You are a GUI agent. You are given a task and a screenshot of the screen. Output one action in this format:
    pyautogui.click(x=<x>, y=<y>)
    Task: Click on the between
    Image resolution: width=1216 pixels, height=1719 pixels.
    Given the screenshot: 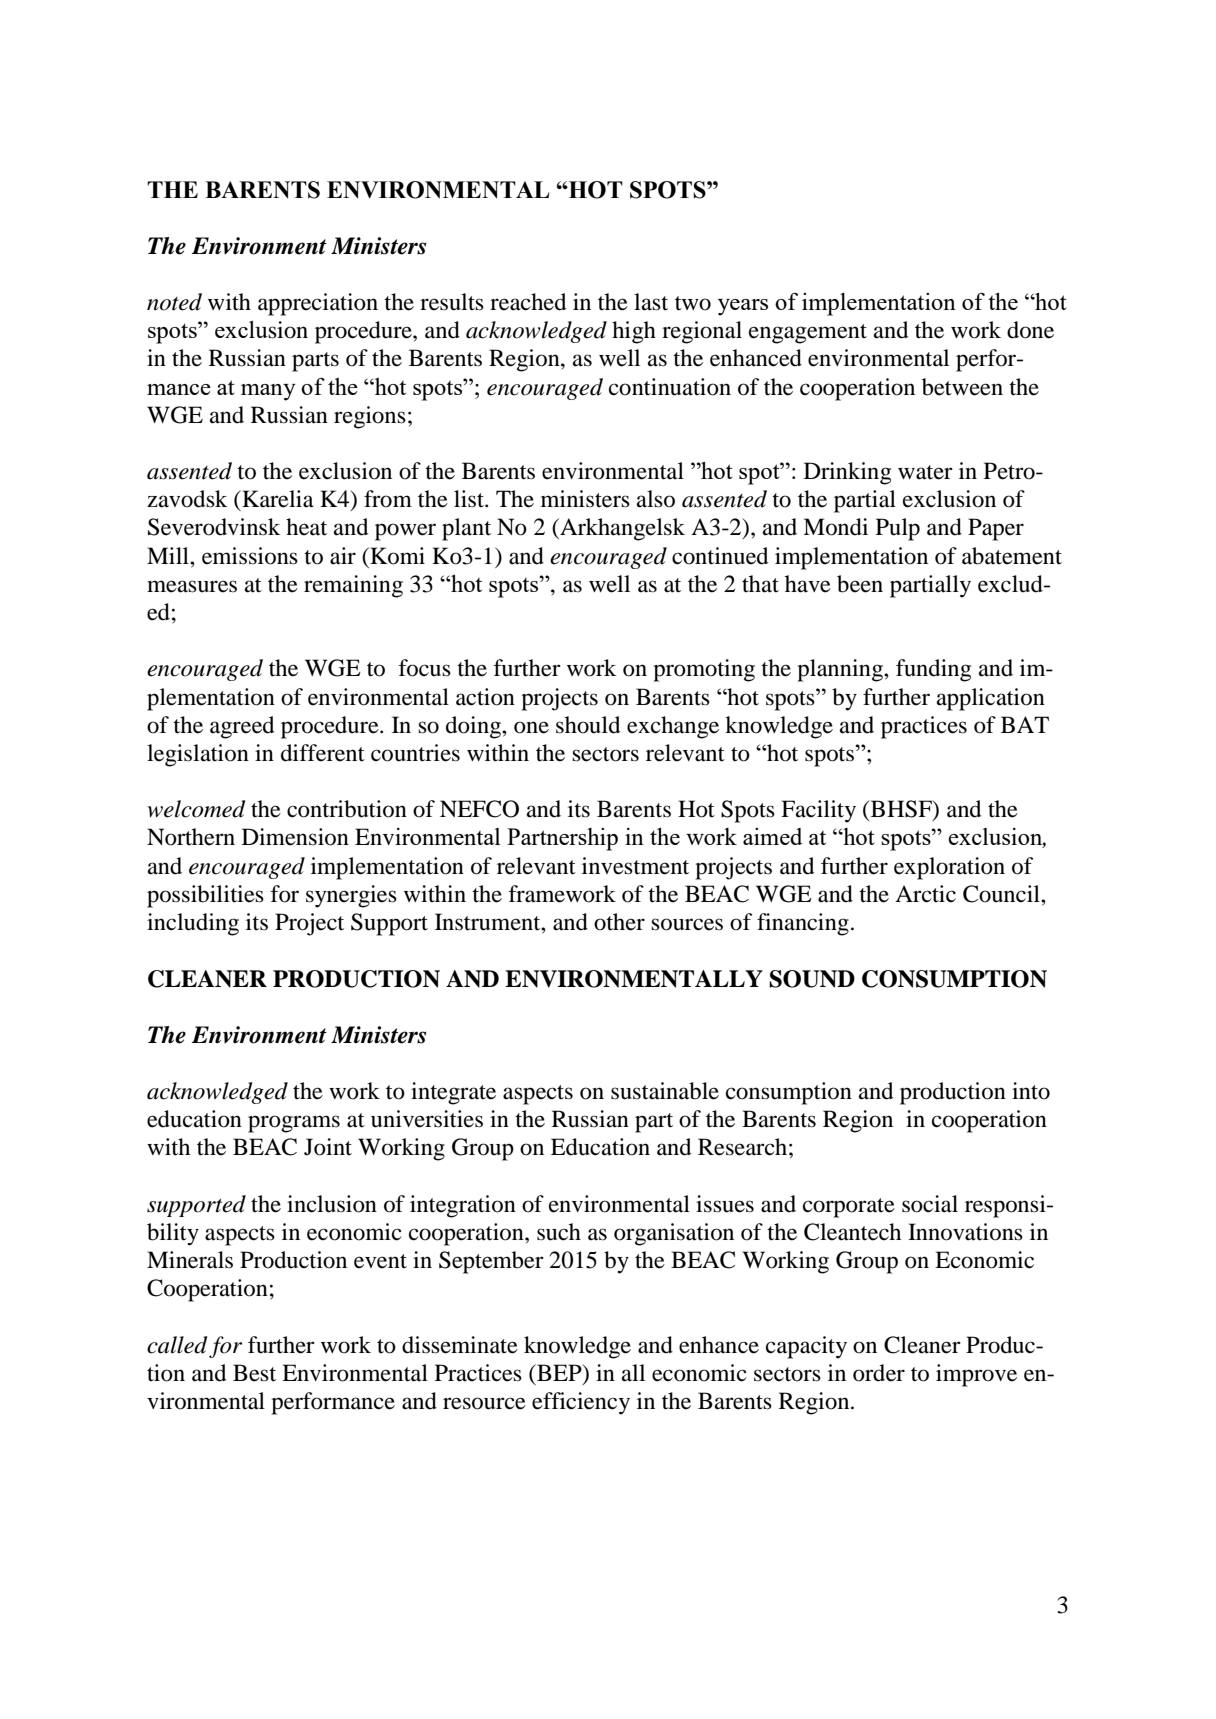 What is the action you would take?
    pyautogui.click(x=962, y=387)
